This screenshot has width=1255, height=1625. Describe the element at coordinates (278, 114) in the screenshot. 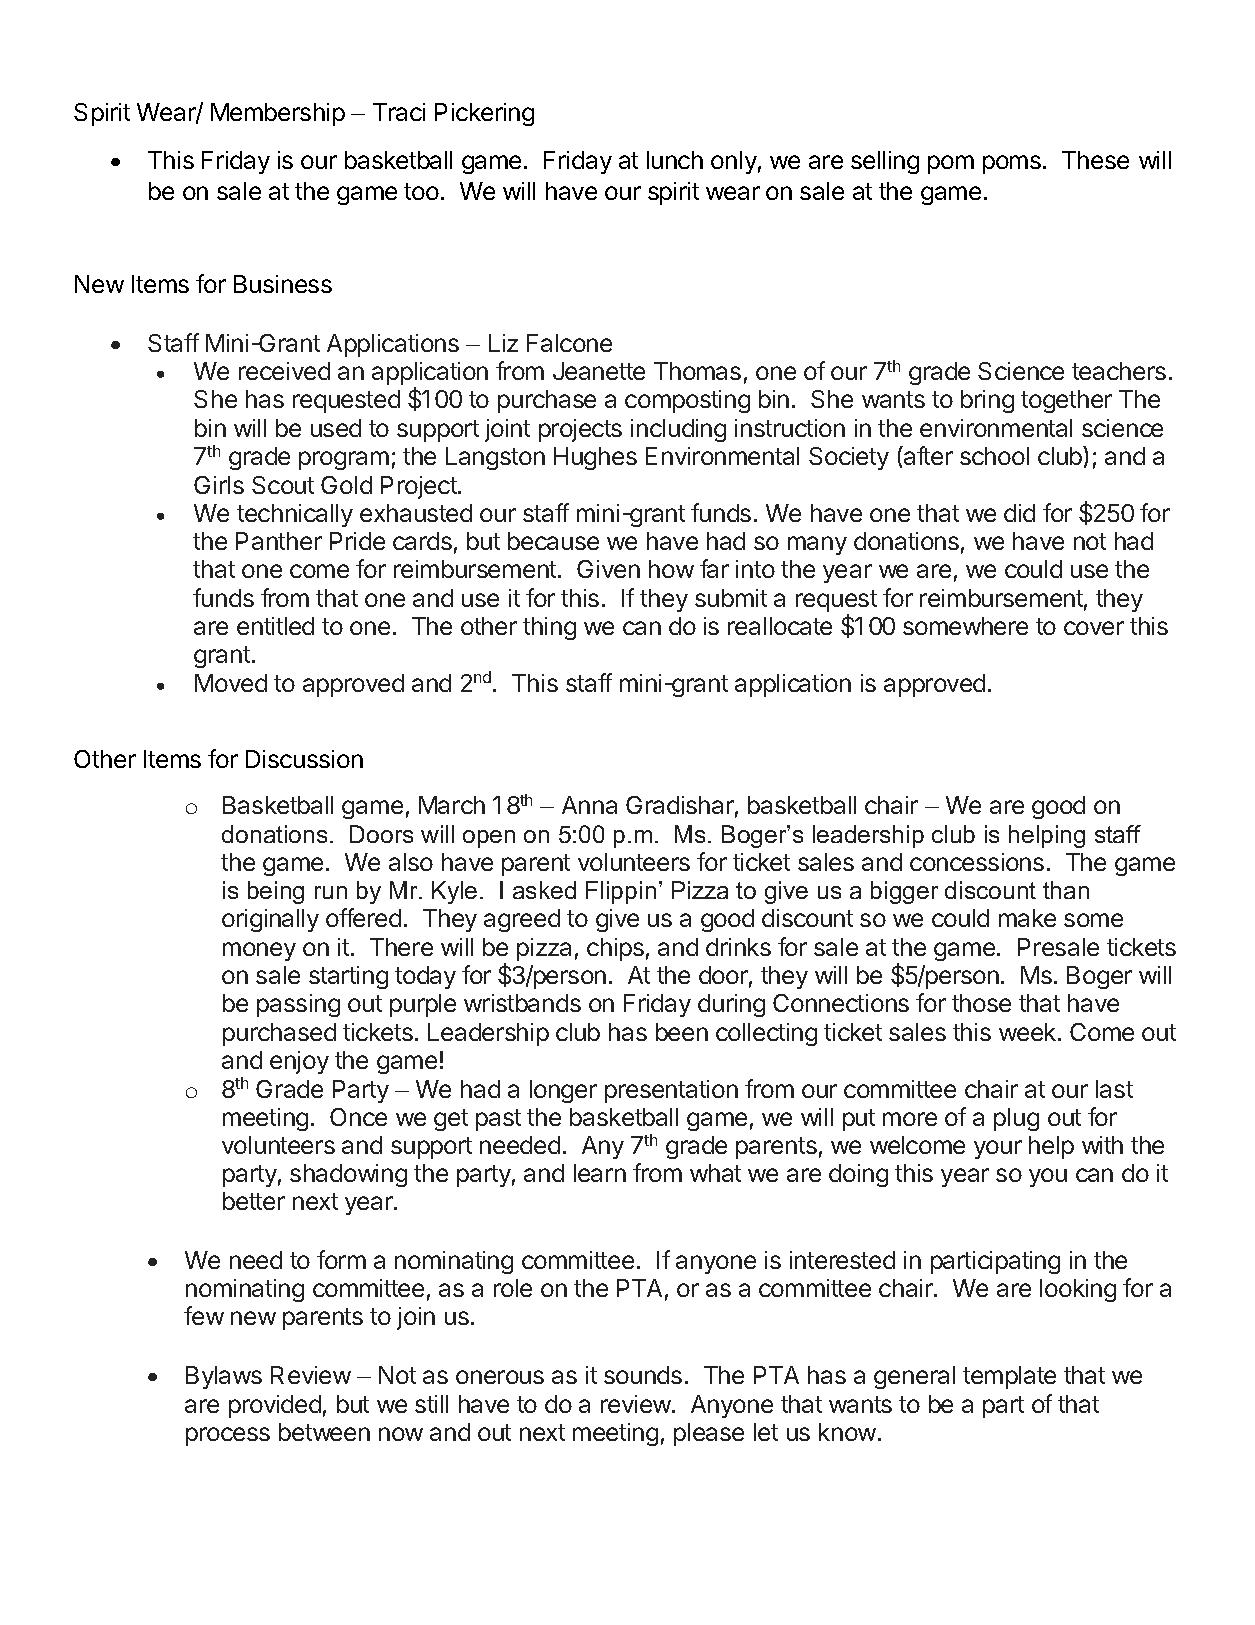

I see `Membership` at that location.
